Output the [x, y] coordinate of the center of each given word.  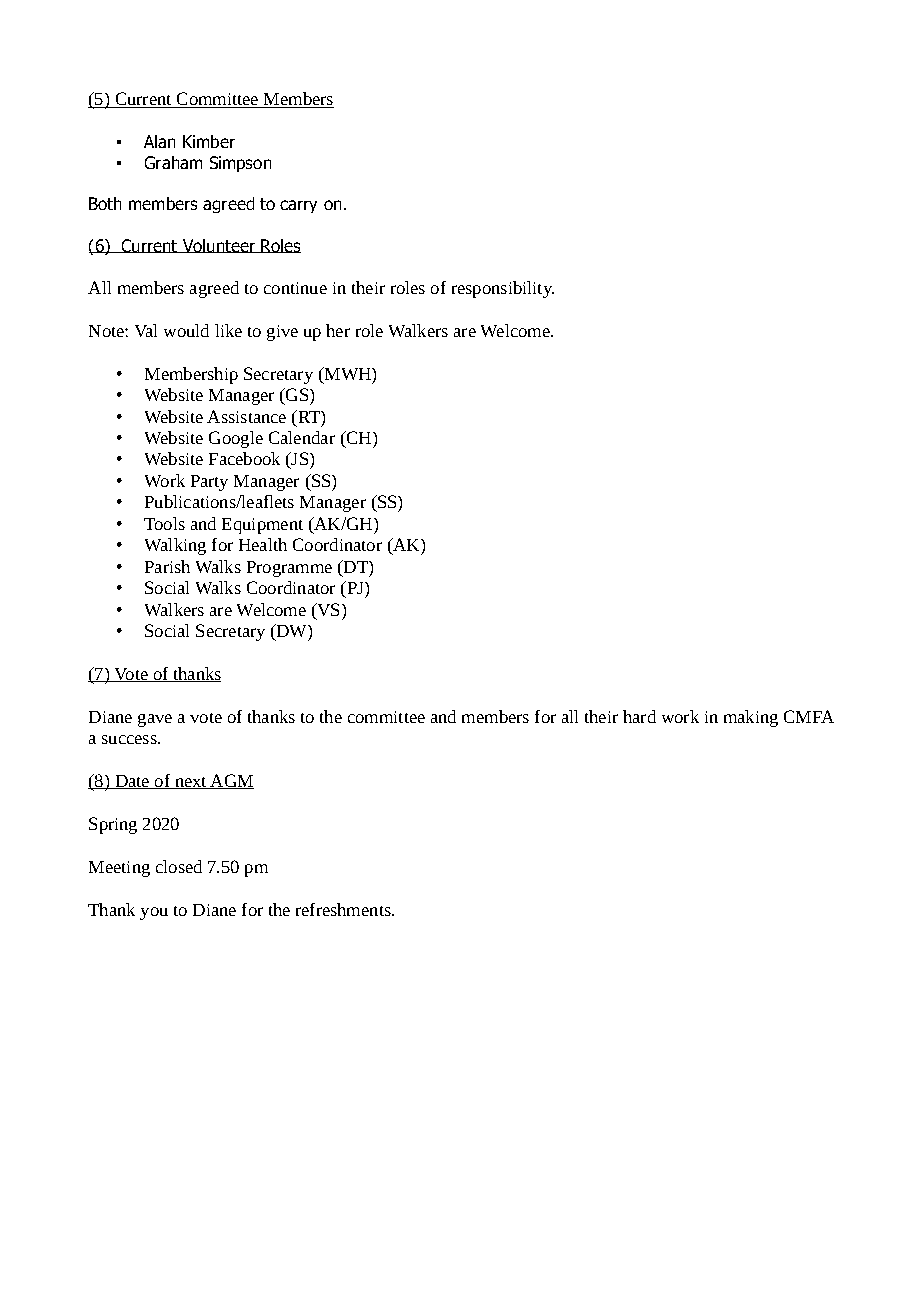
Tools [164, 523]
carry [298, 206]
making [751, 718]
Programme [289, 569]
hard [639, 716]
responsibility [503, 289]
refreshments [344, 909]
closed [179, 866]
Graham [173, 162]
